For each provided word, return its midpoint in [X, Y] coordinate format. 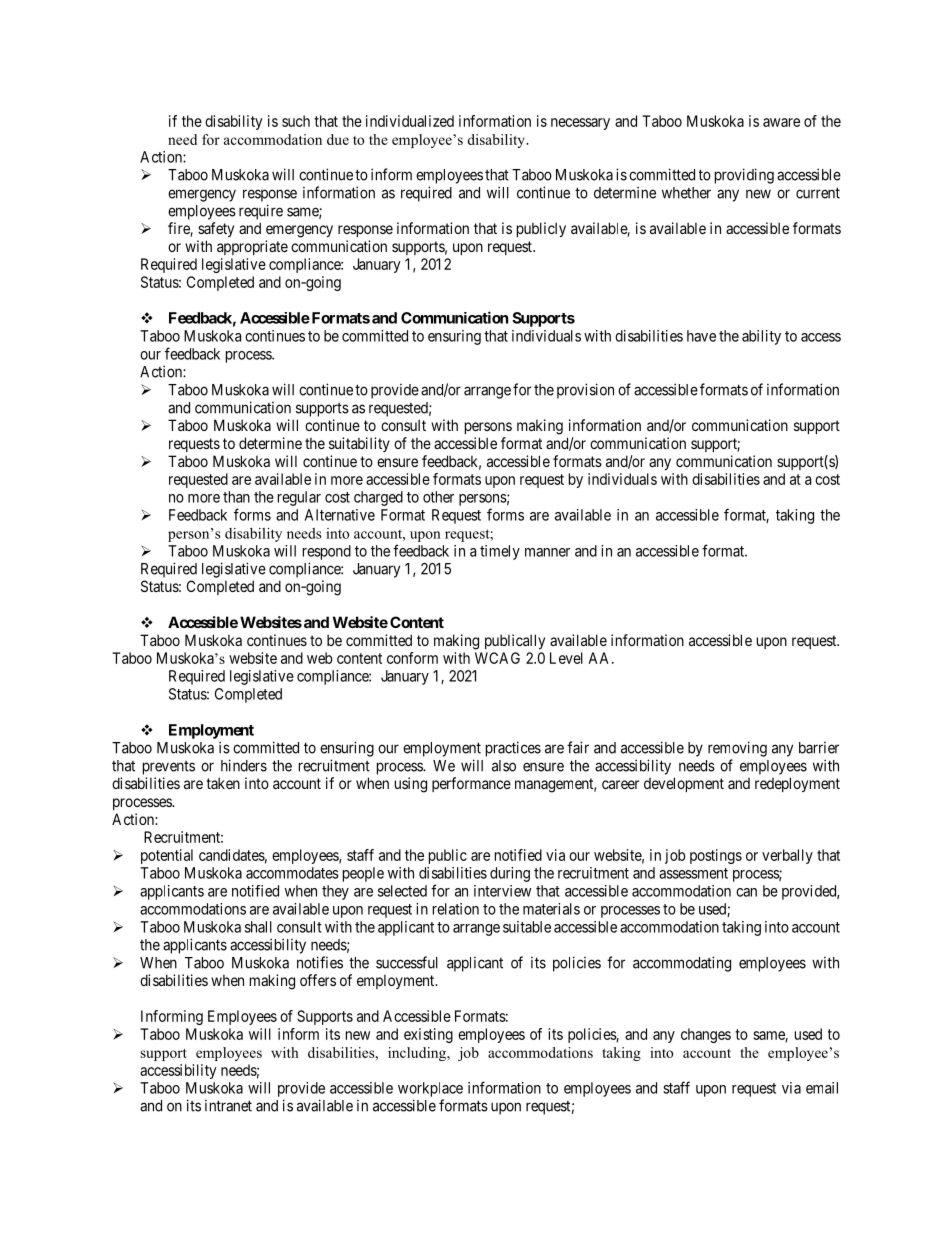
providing [744, 176]
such [296, 121]
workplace [430, 1089]
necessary [580, 124]
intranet [228, 1106]
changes [706, 1035]
